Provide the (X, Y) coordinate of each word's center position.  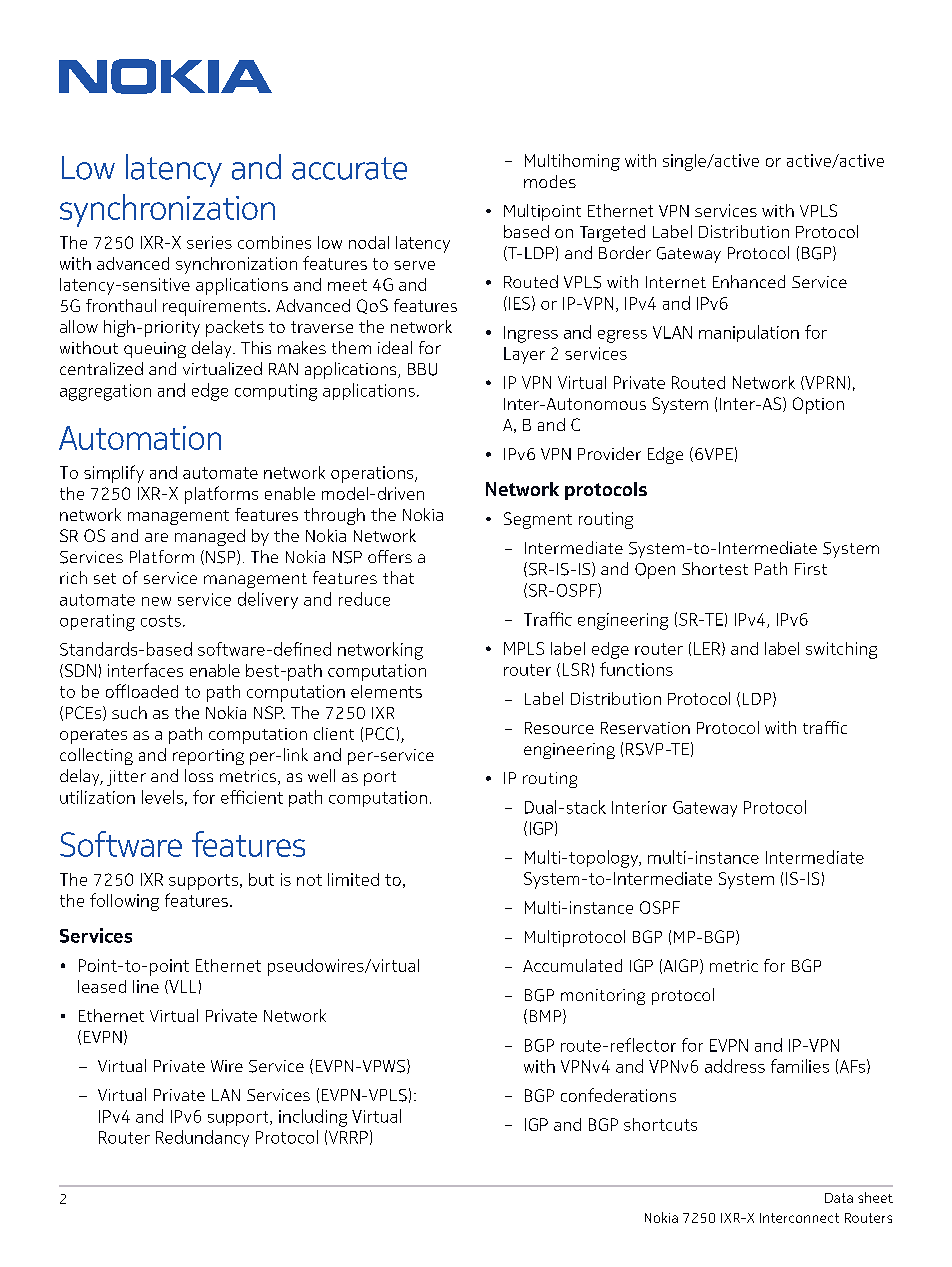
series (209, 242)
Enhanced (749, 281)
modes (550, 181)
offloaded (142, 691)
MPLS (524, 648)
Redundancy (202, 1138)
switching (841, 650)
